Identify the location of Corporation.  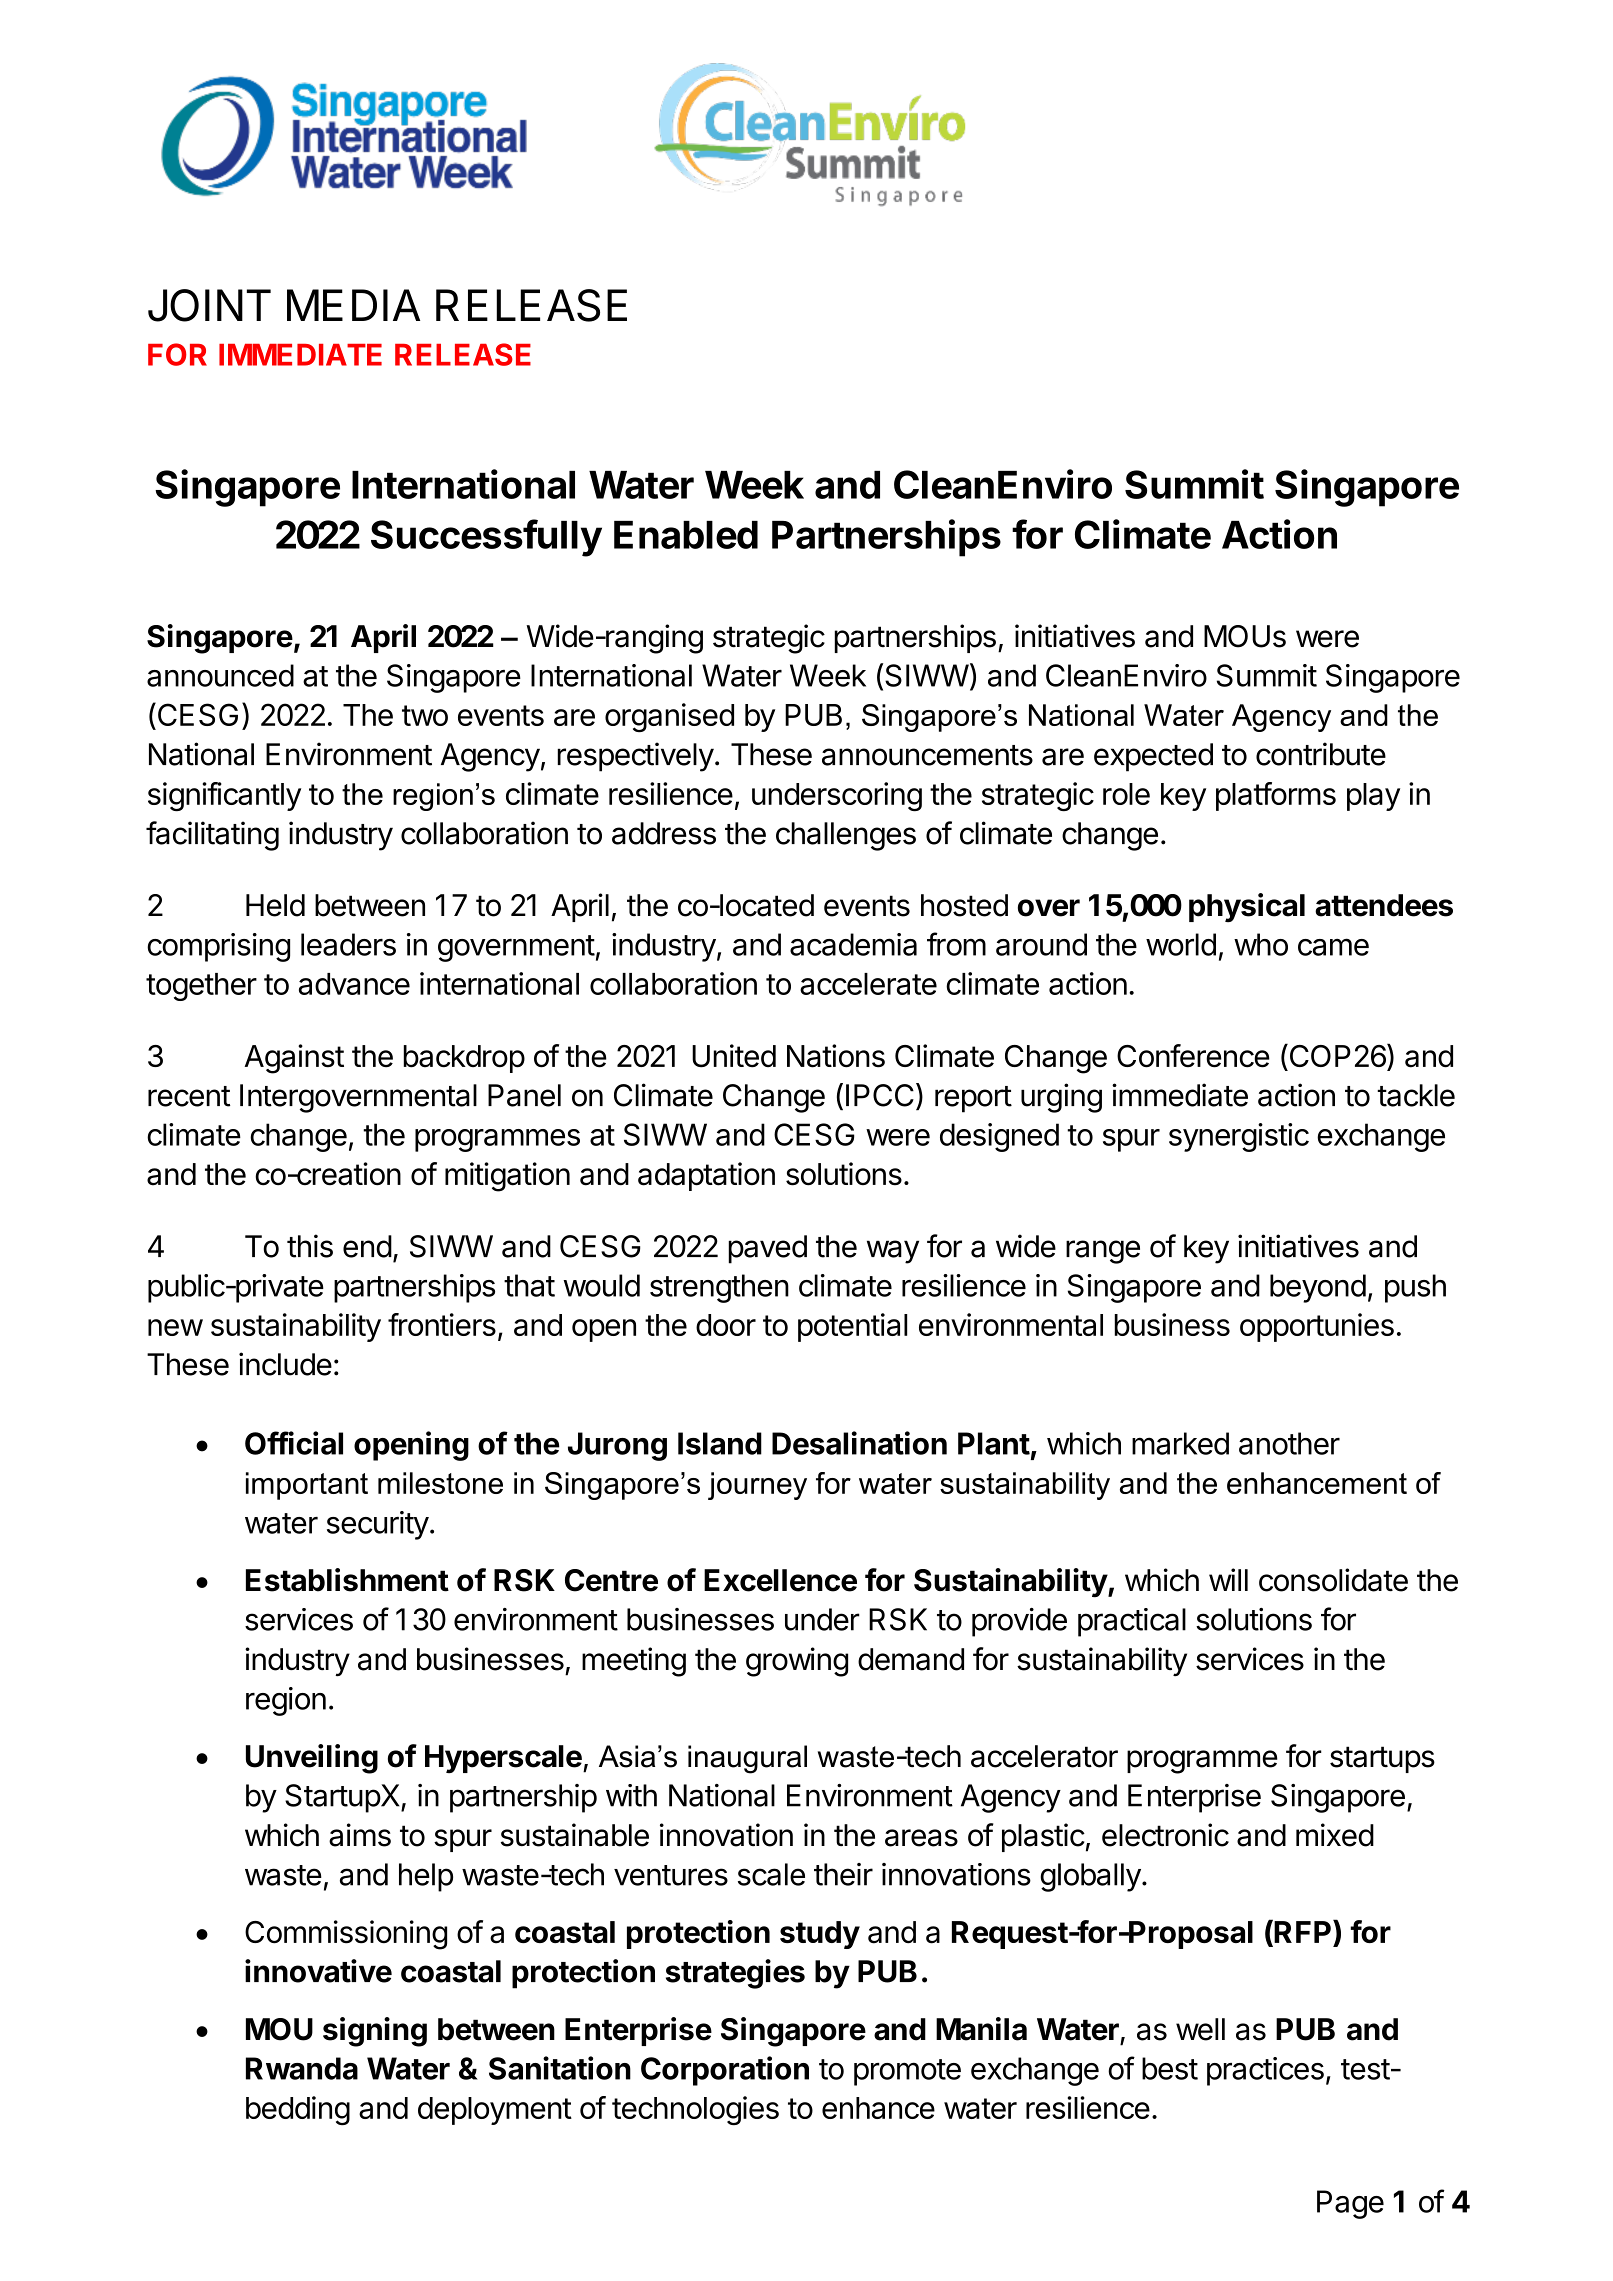
(725, 2071).
